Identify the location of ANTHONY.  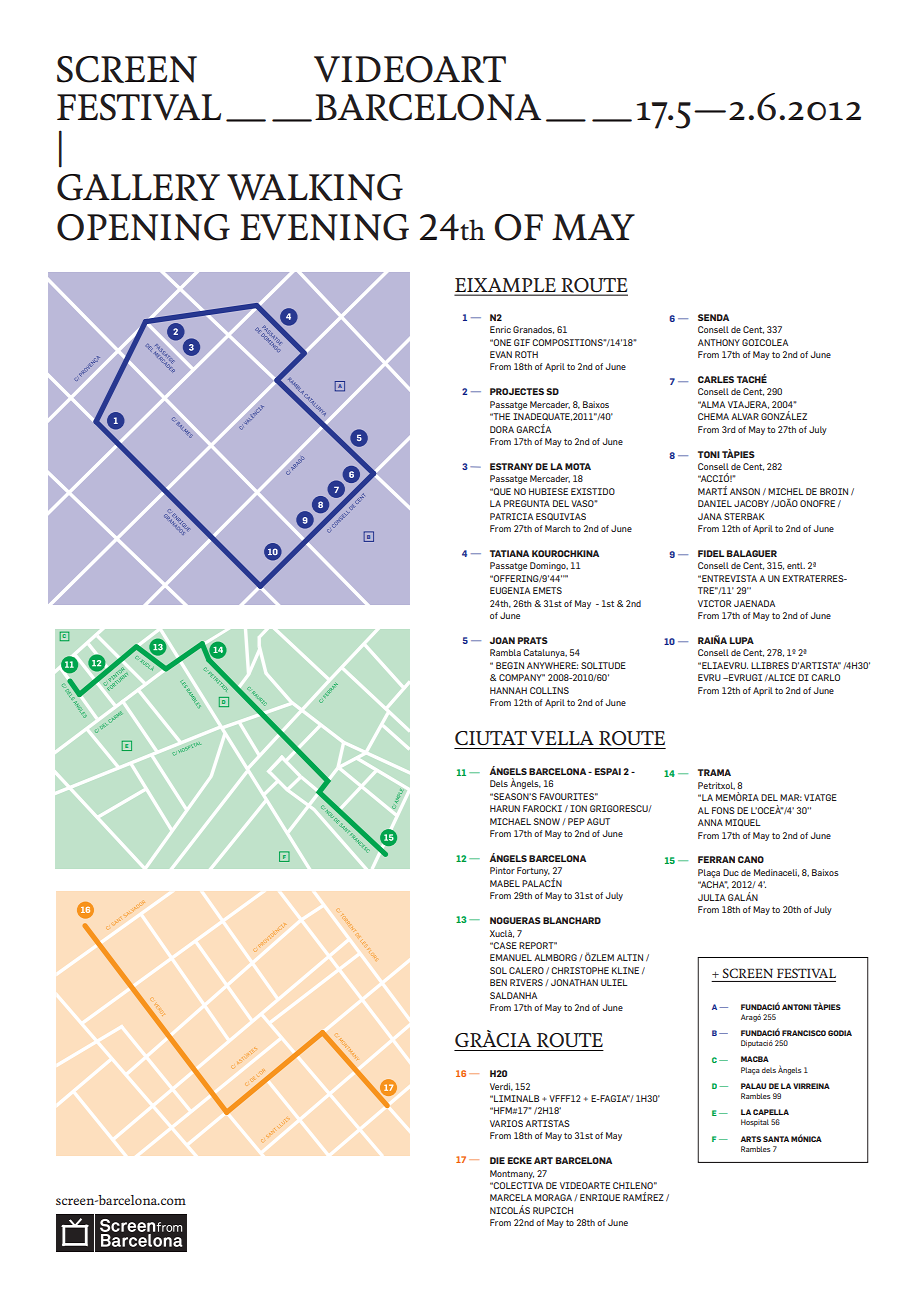
(719, 342).
